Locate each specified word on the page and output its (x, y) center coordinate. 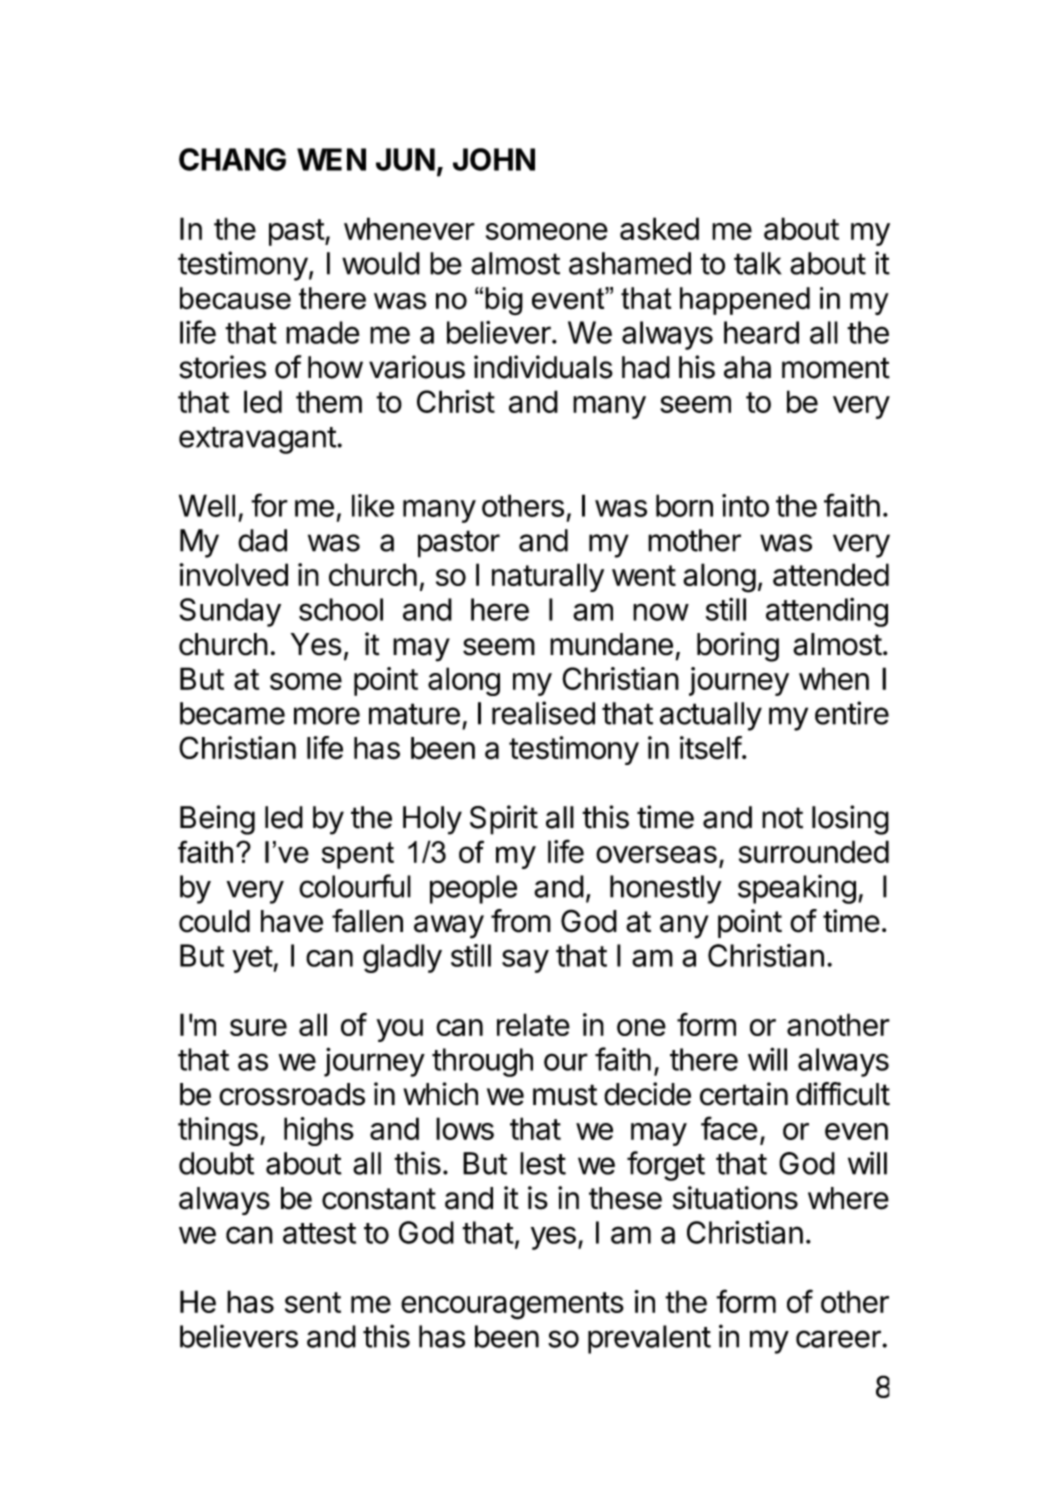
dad (262, 540)
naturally (548, 577)
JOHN (494, 159)
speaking (797, 889)
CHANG (232, 159)
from (521, 921)
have (292, 921)
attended (831, 574)
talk (757, 263)
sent (313, 1302)
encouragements (512, 1306)
